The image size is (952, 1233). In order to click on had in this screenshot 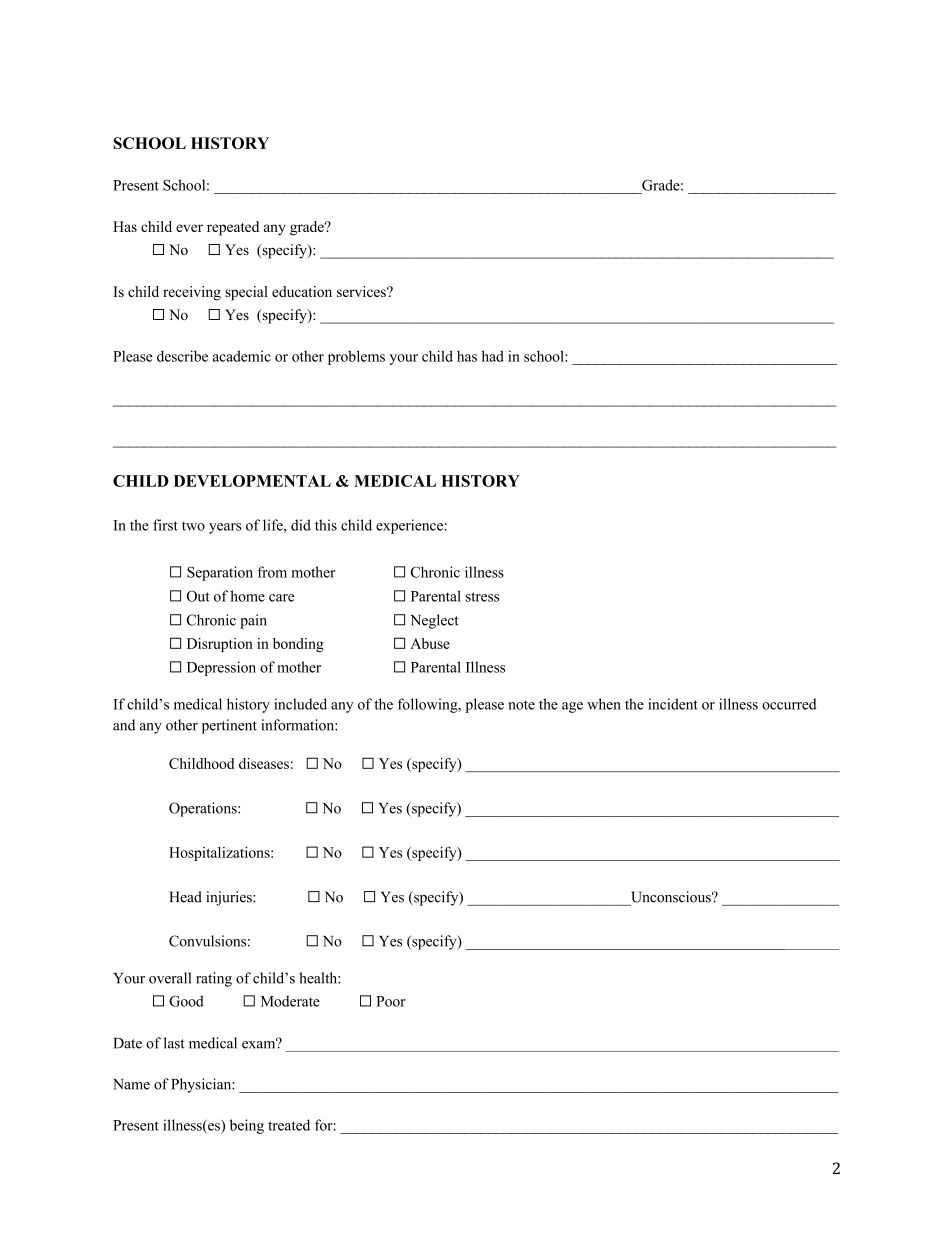, I will do `click(493, 356)`.
